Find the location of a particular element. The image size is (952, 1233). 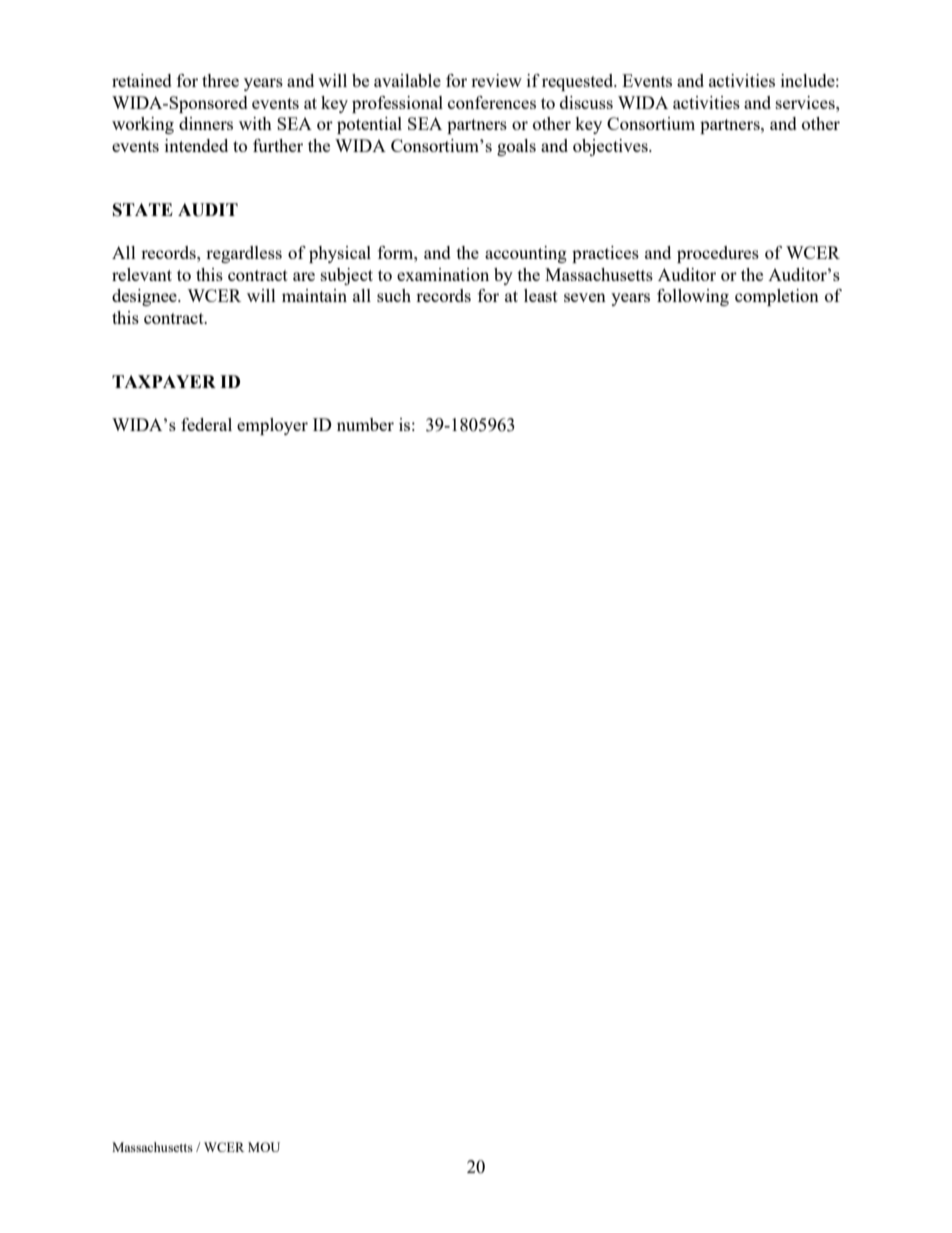

conferences is located at coordinates (492, 102).
